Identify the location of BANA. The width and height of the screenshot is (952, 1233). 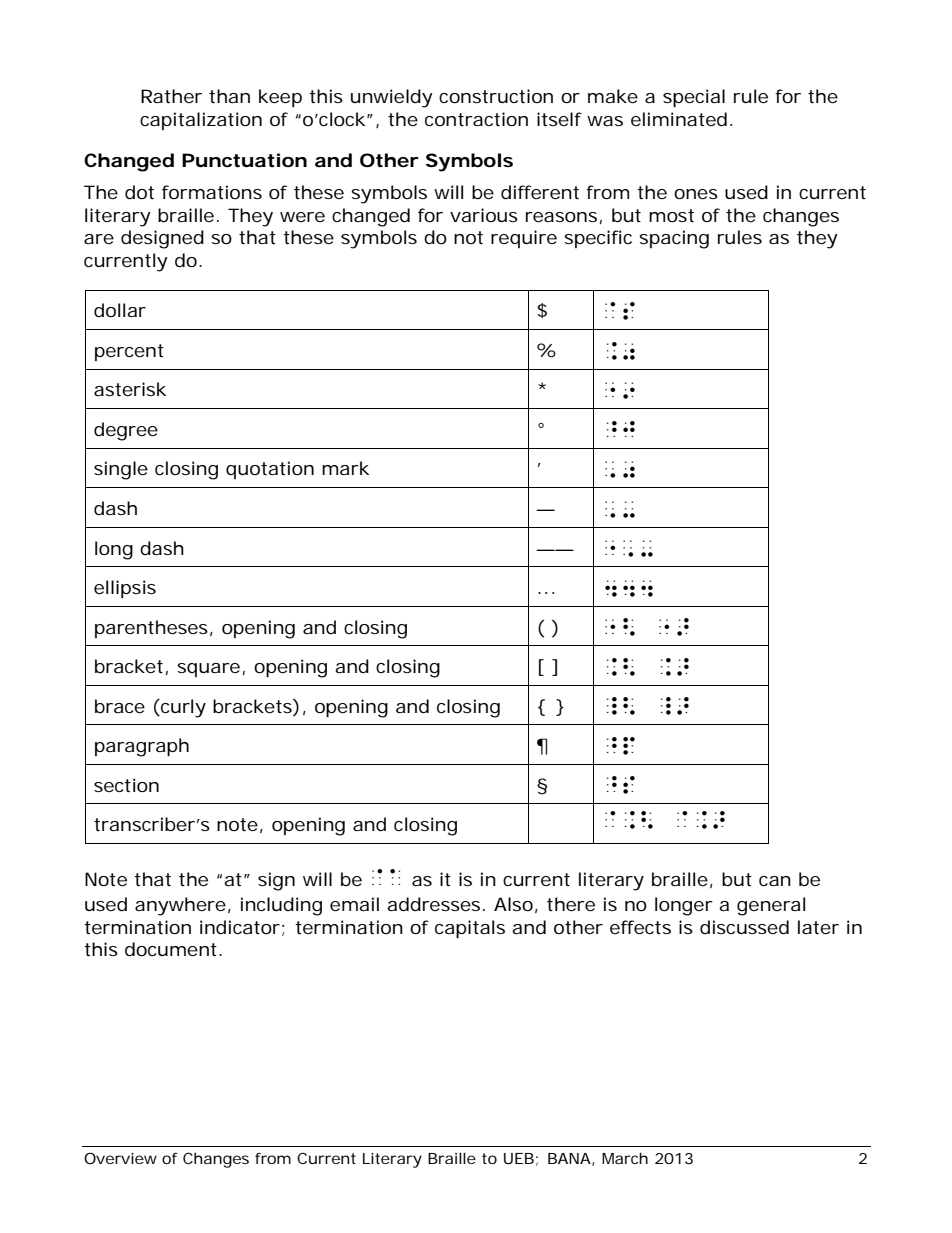
(569, 1158).
